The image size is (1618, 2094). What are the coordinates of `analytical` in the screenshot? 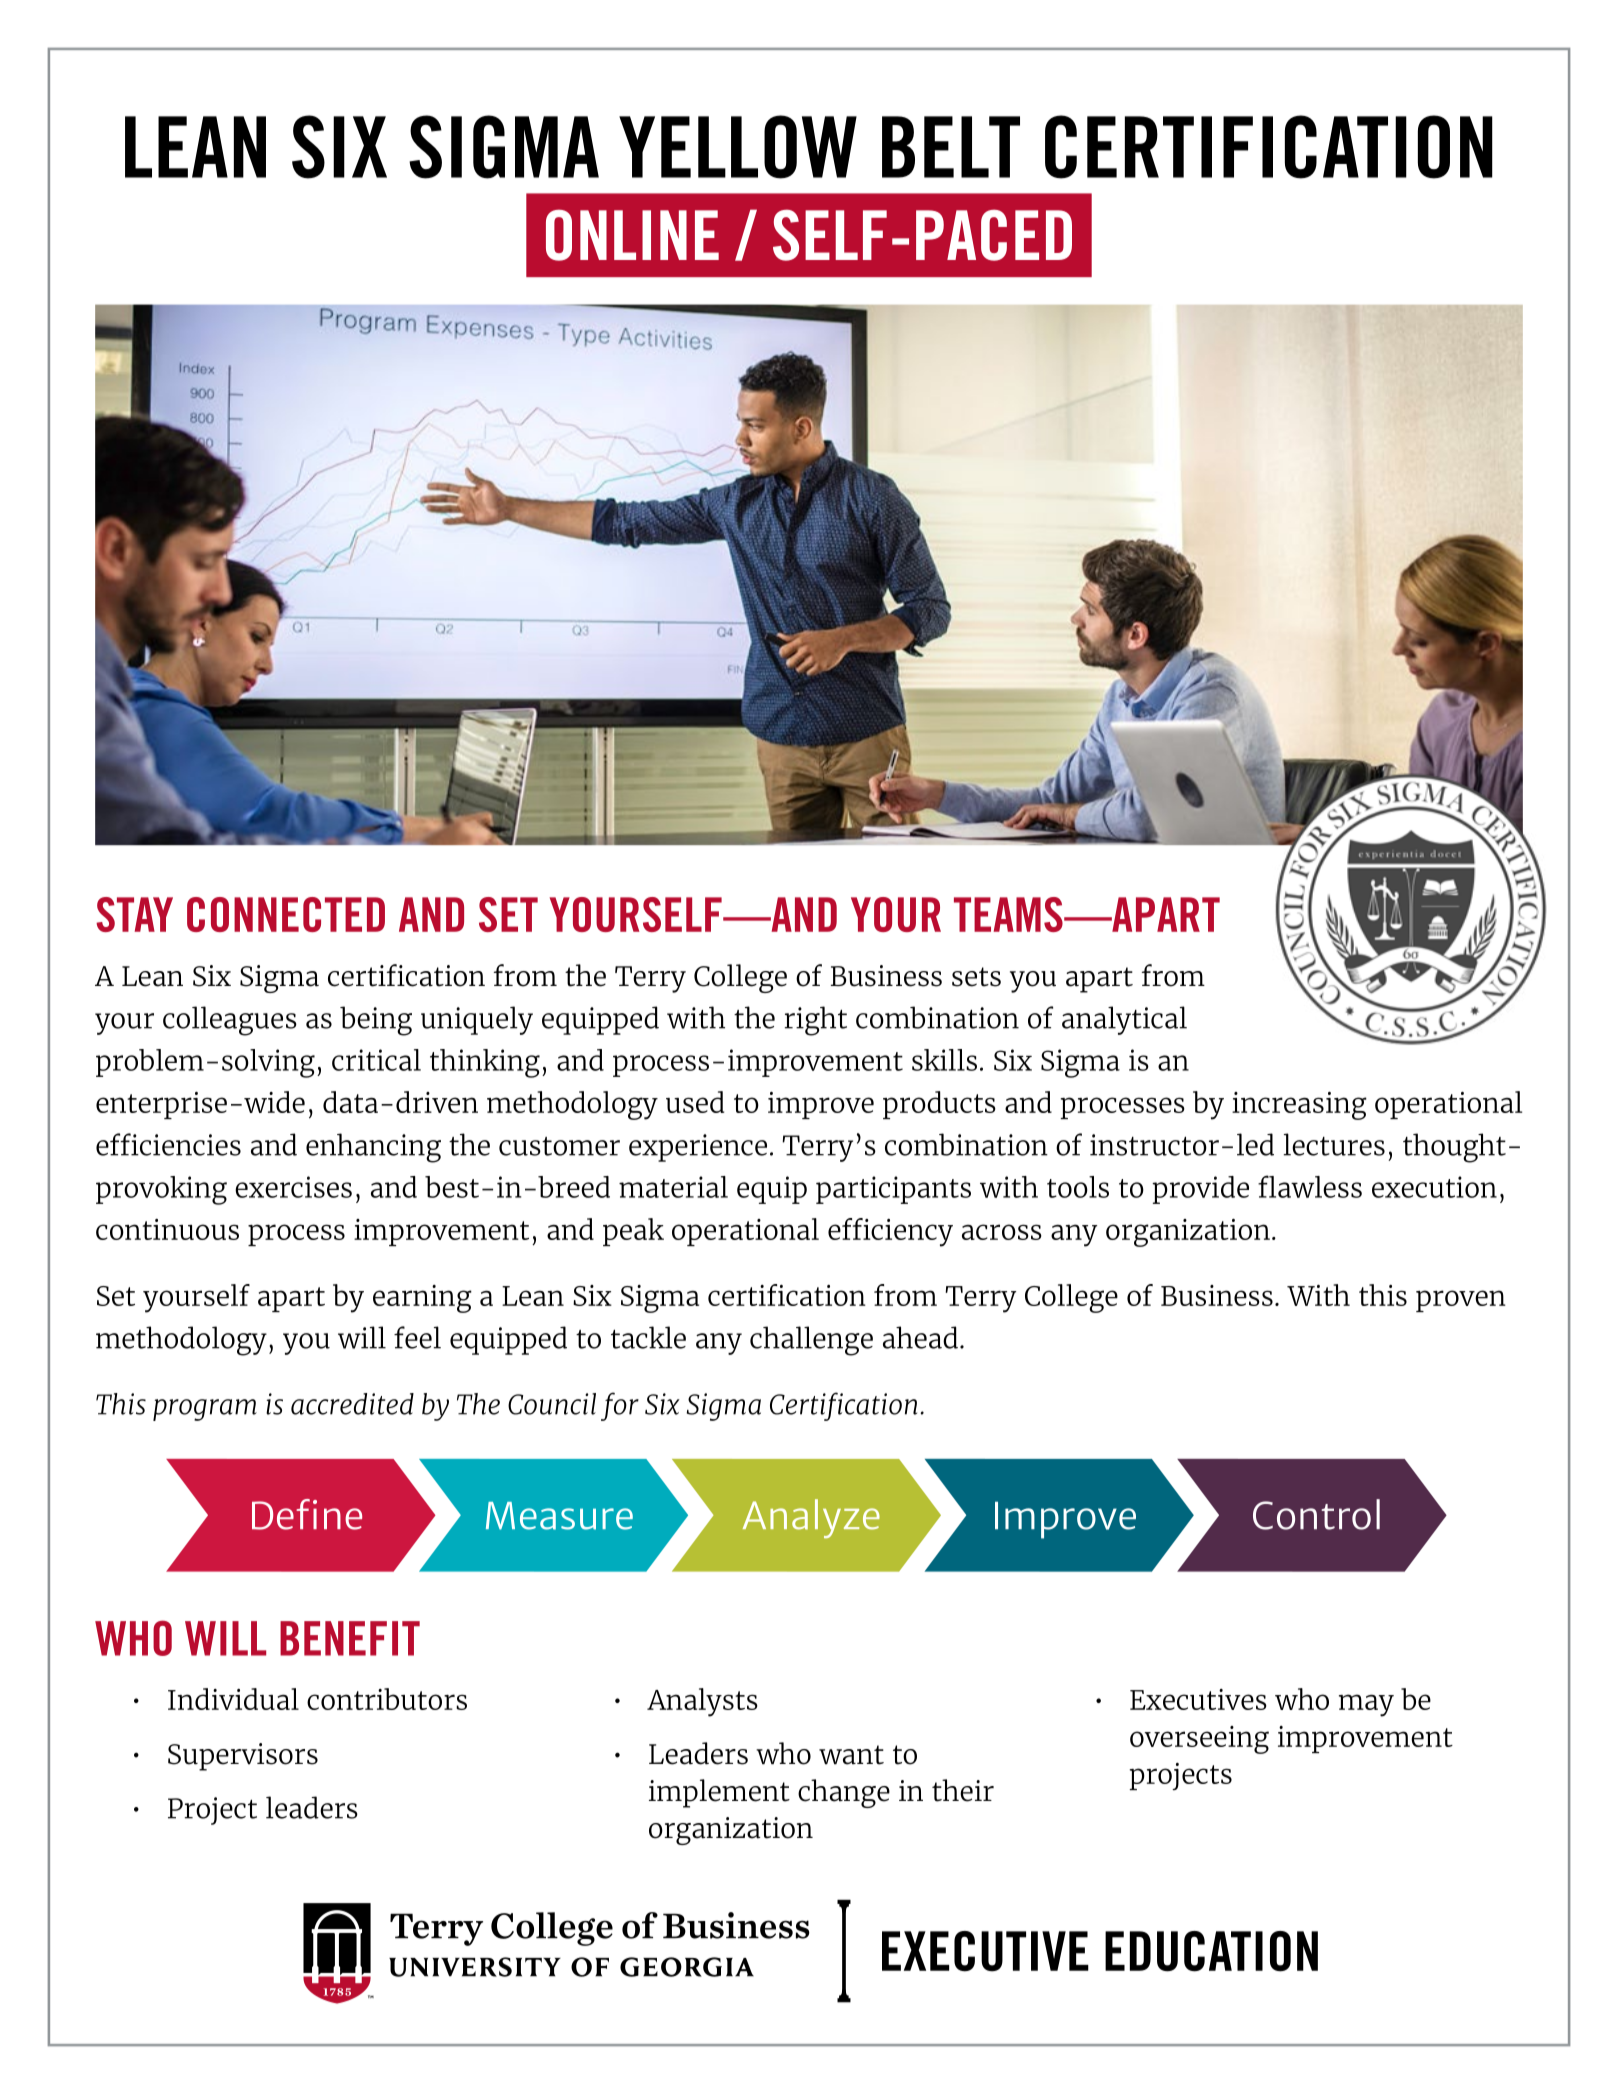 It's located at (1124, 1020).
